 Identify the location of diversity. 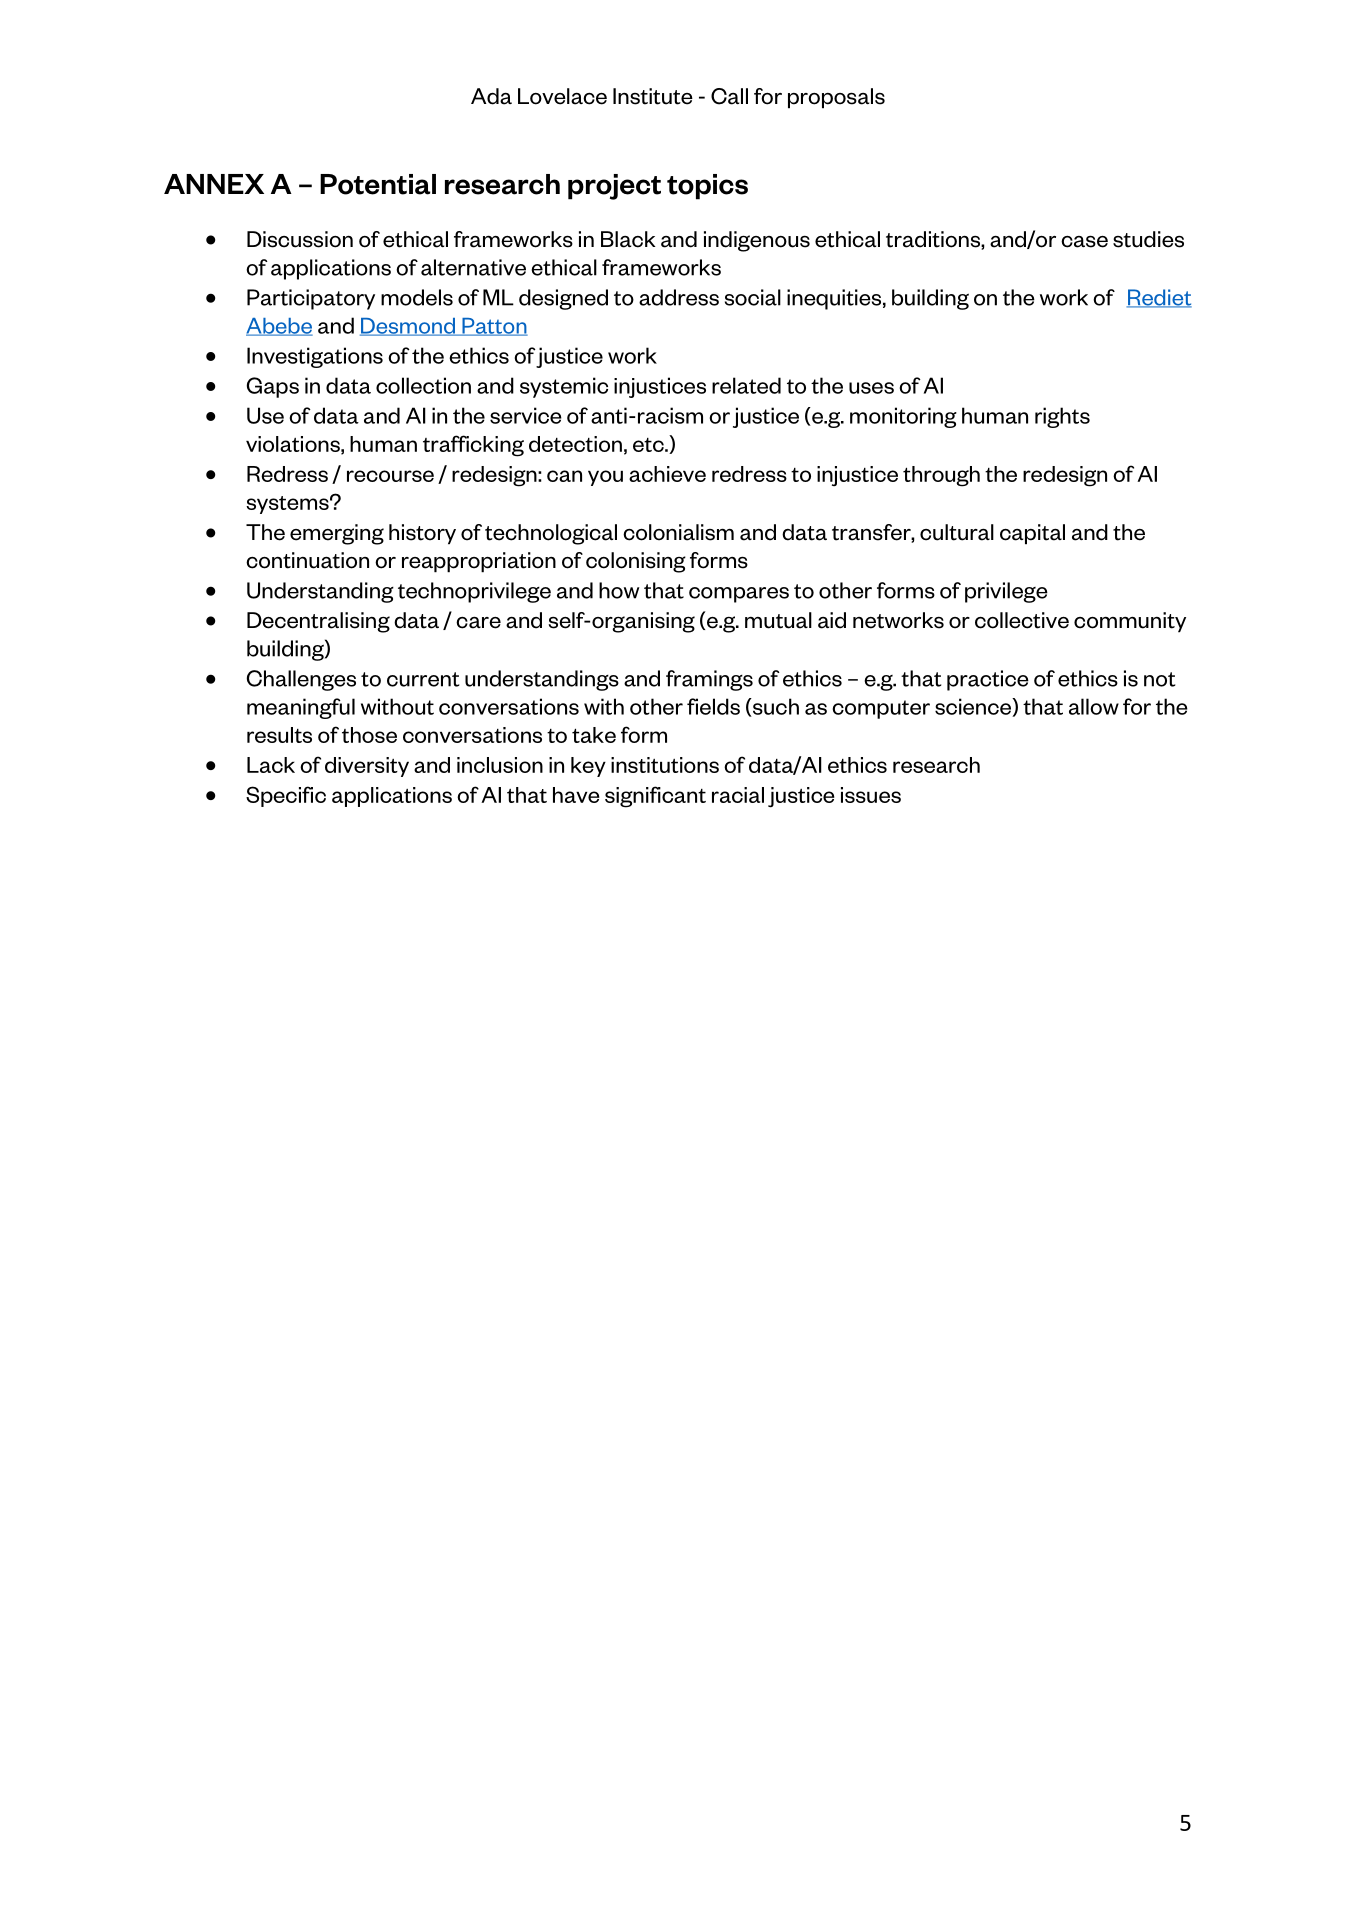
(367, 767).
